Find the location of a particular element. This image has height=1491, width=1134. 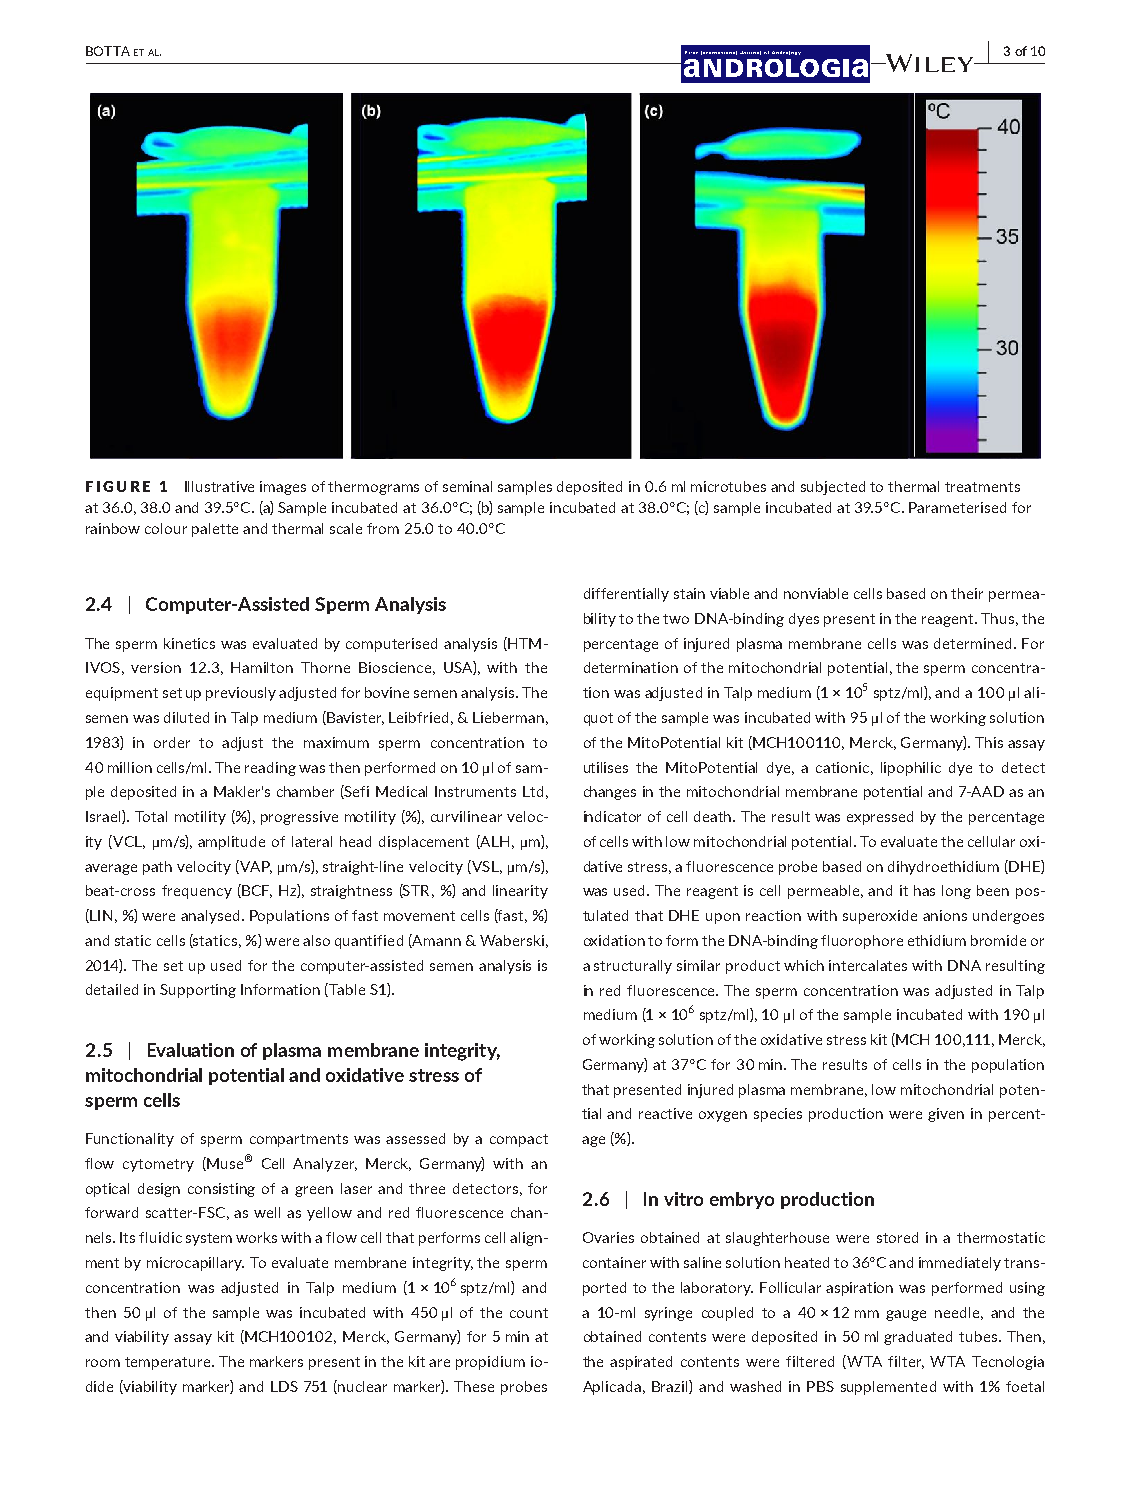

anions is located at coordinates (945, 915).
